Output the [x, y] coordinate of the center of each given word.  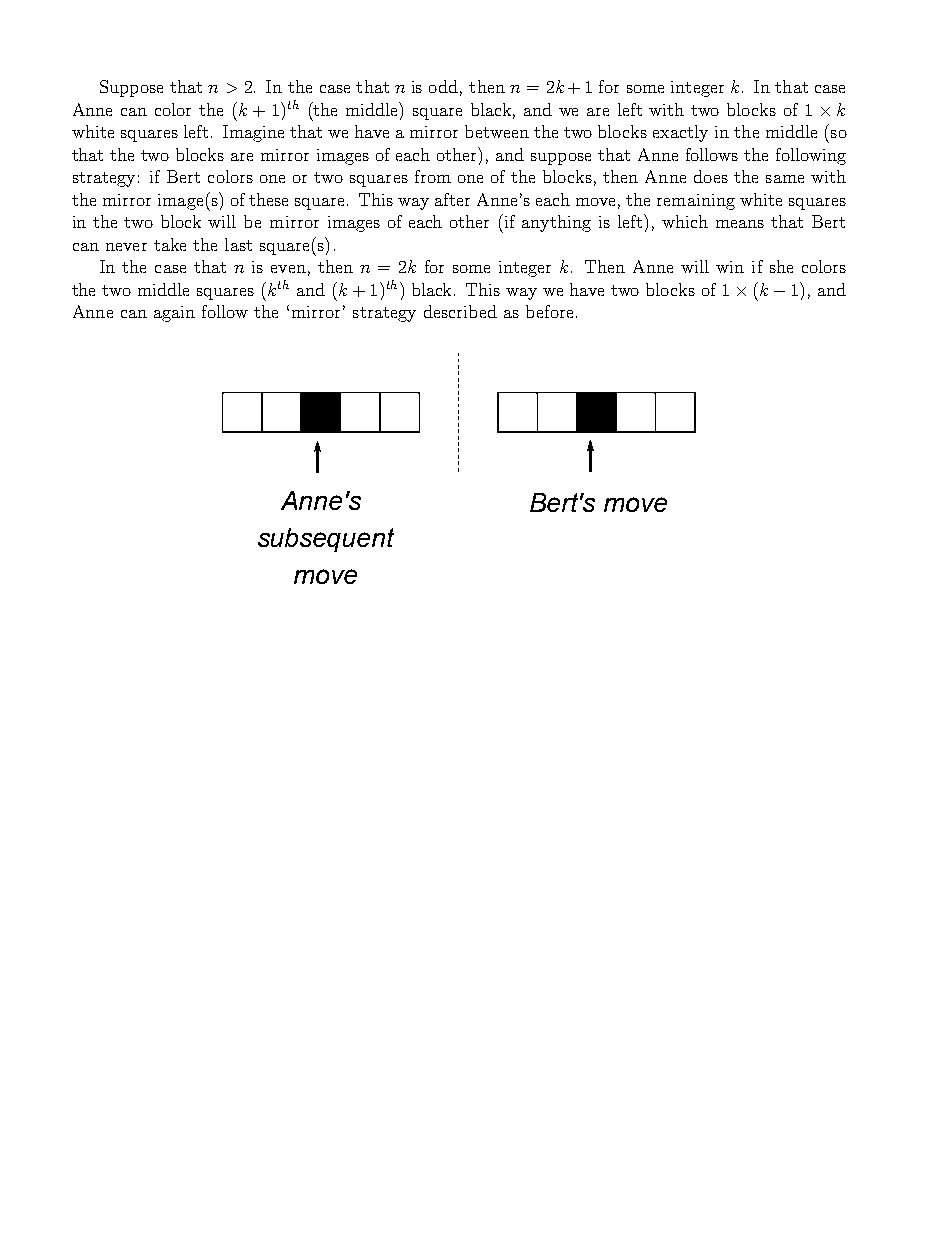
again [174, 314]
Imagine [253, 133]
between [497, 131]
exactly [680, 133]
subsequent [326, 540]
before [549, 311]
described [460, 311]
